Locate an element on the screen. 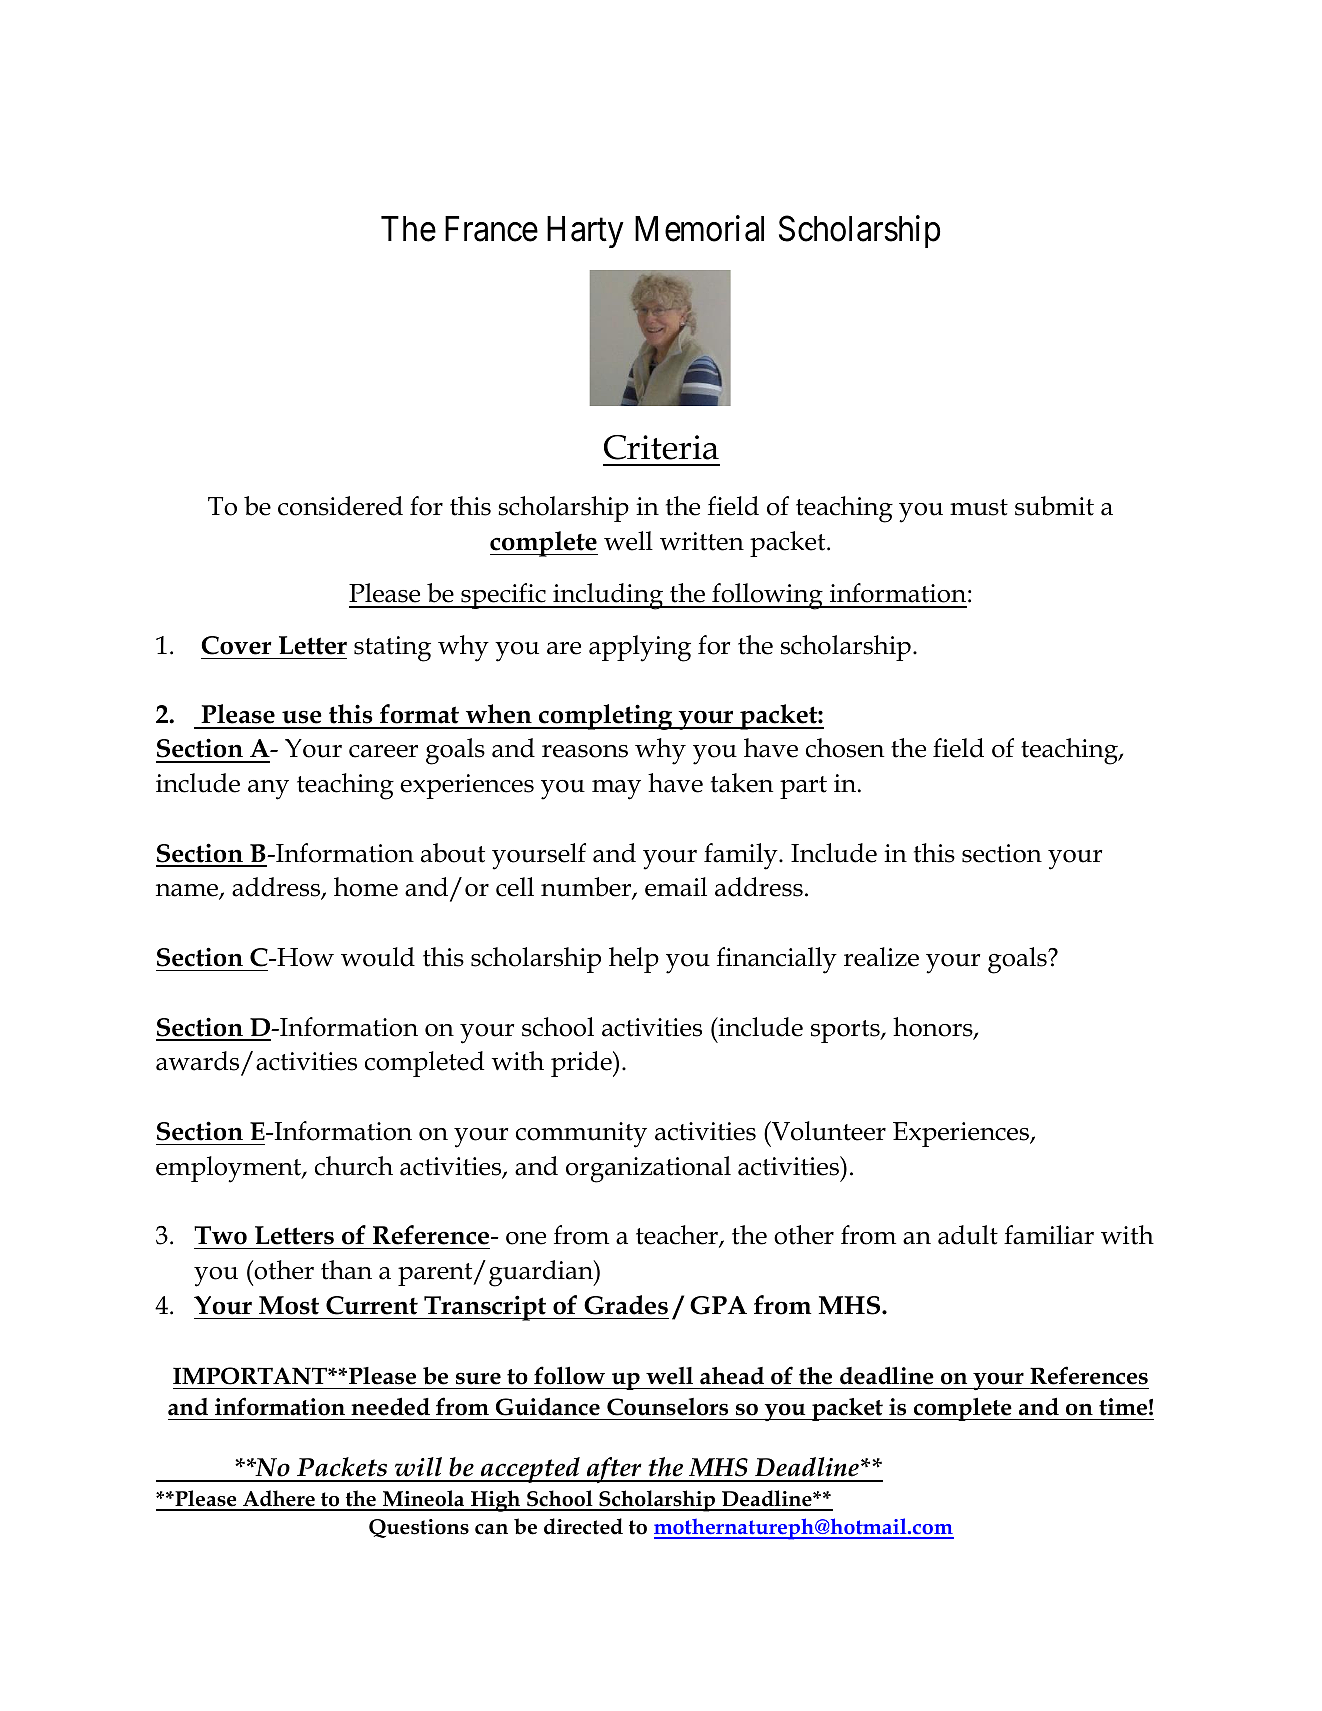 Image resolution: width=1322 pixels, height=1711 pixels. France is located at coordinates (491, 229).
